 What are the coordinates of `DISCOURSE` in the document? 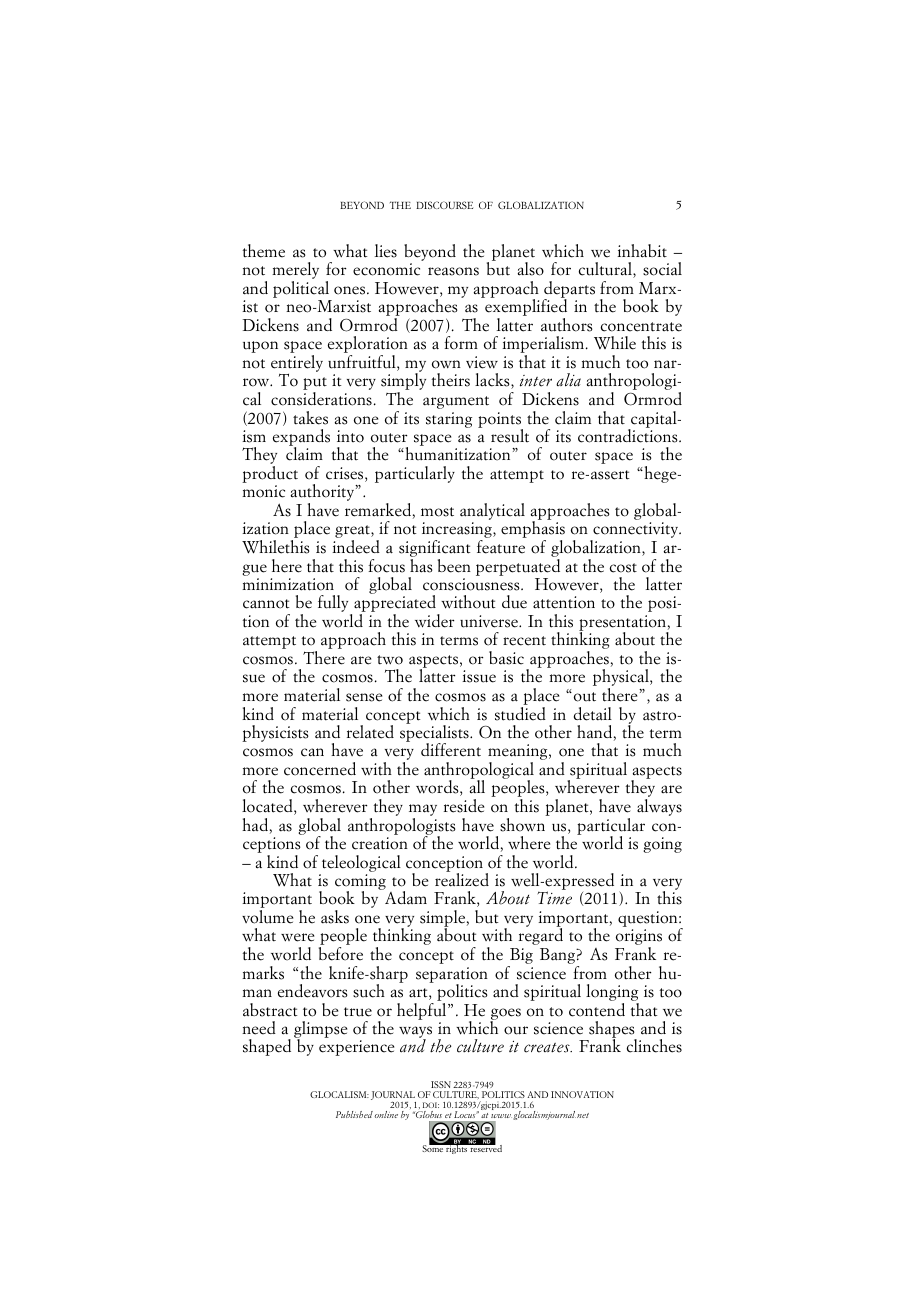 It's located at (444, 205).
